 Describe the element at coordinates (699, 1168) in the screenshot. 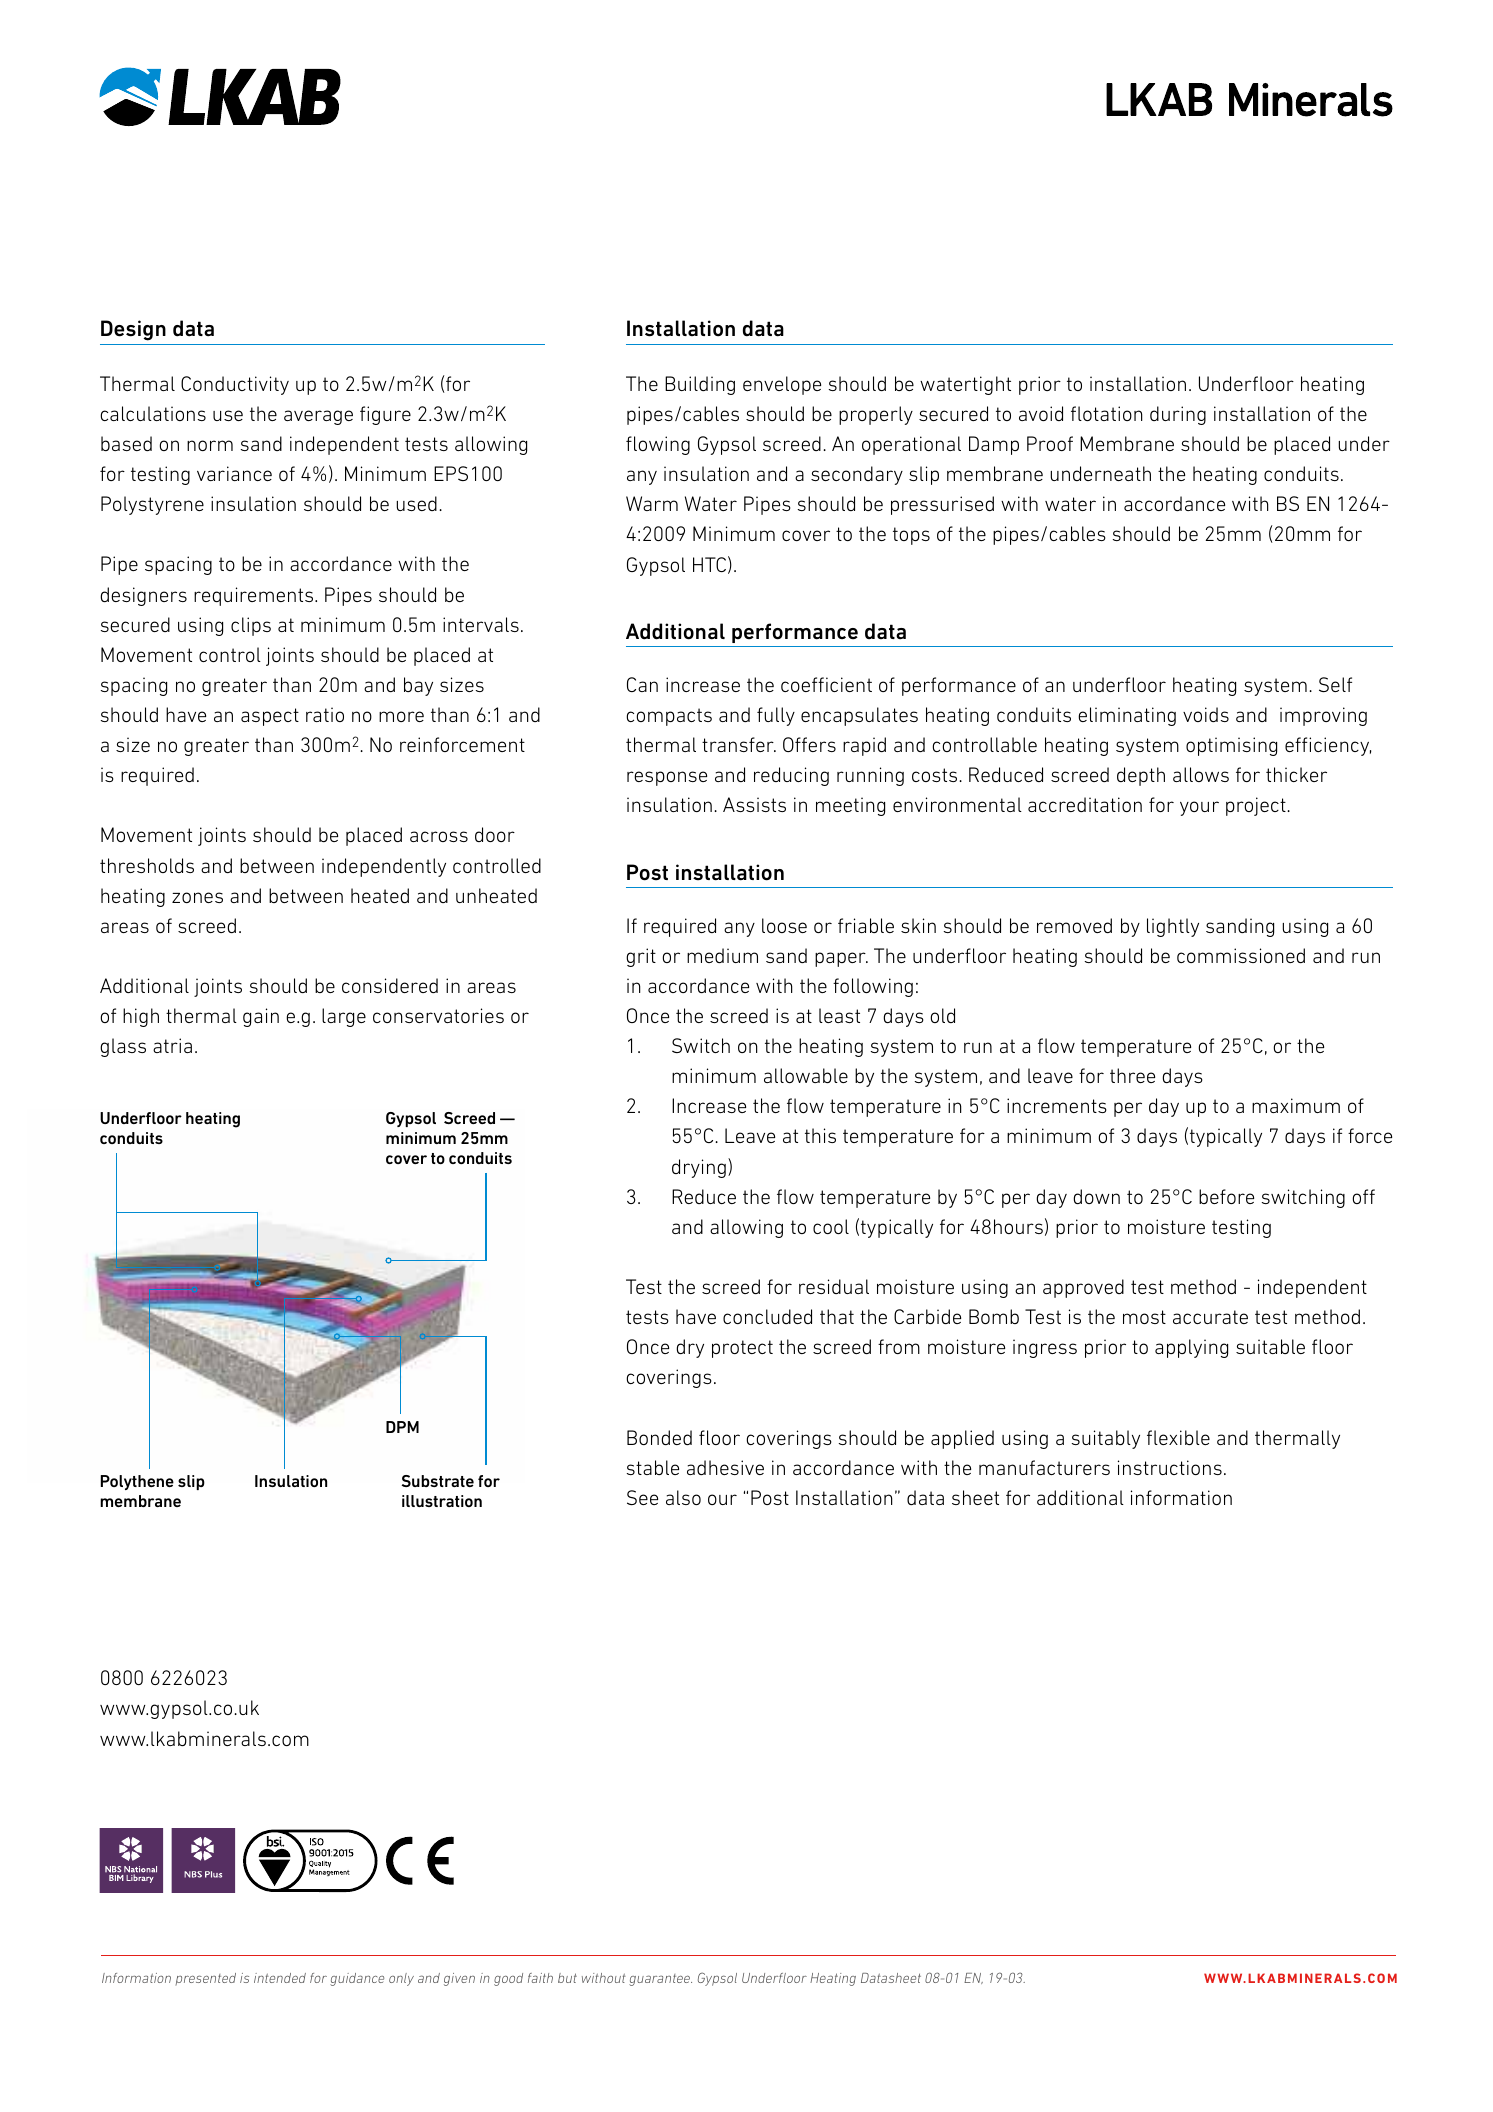

I see `drying` at that location.
